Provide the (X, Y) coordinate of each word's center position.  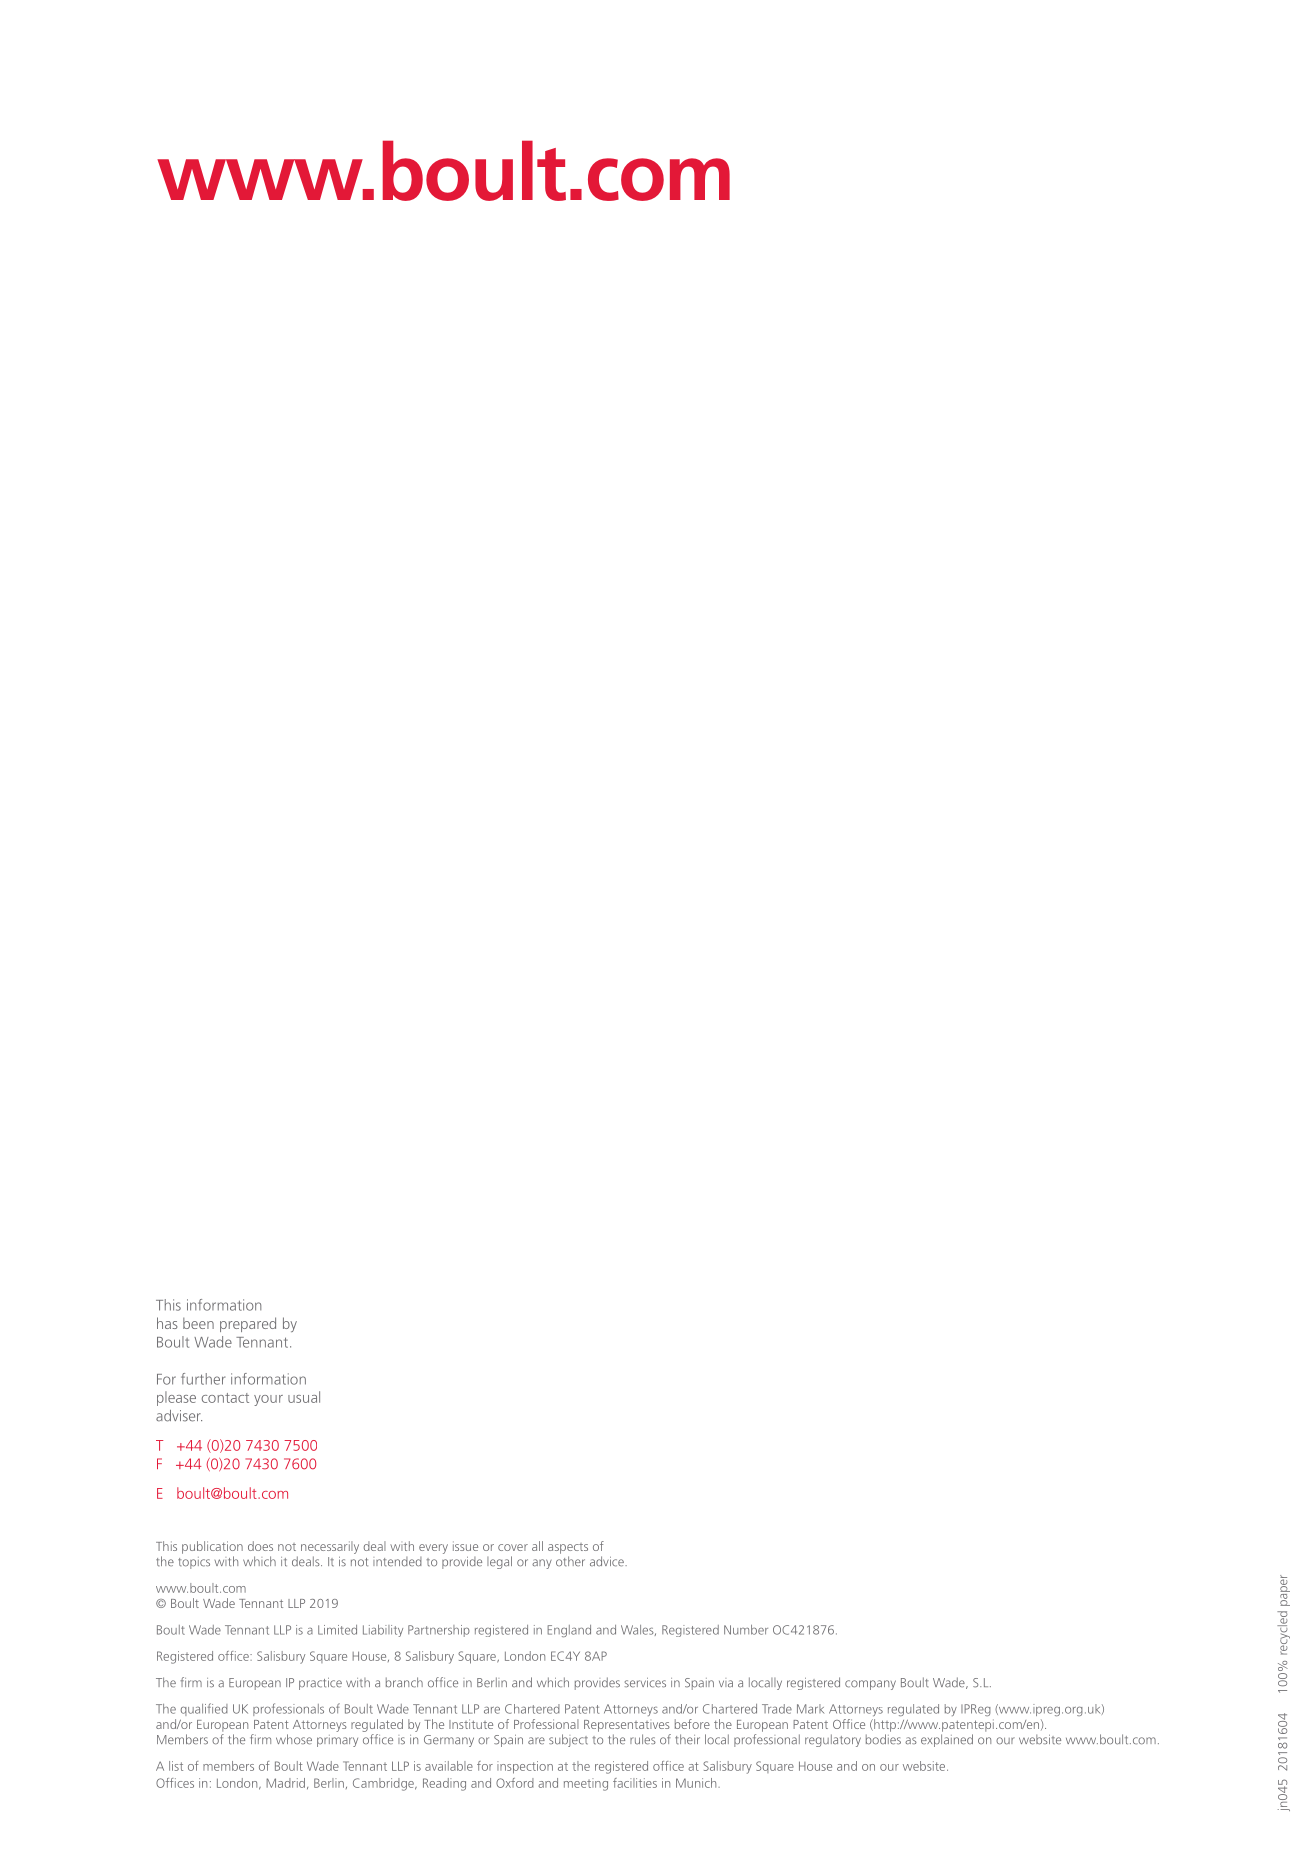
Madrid (285, 1783)
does (260, 1546)
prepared (248, 1324)
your (268, 1400)
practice (320, 1684)
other (570, 1561)
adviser (179, 1416)
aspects (568, 1548)
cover (513, 1547)
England (569, 1631)
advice (608, 1561)
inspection (525, 1767)
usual (304, 1397)
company (870, 1685)
